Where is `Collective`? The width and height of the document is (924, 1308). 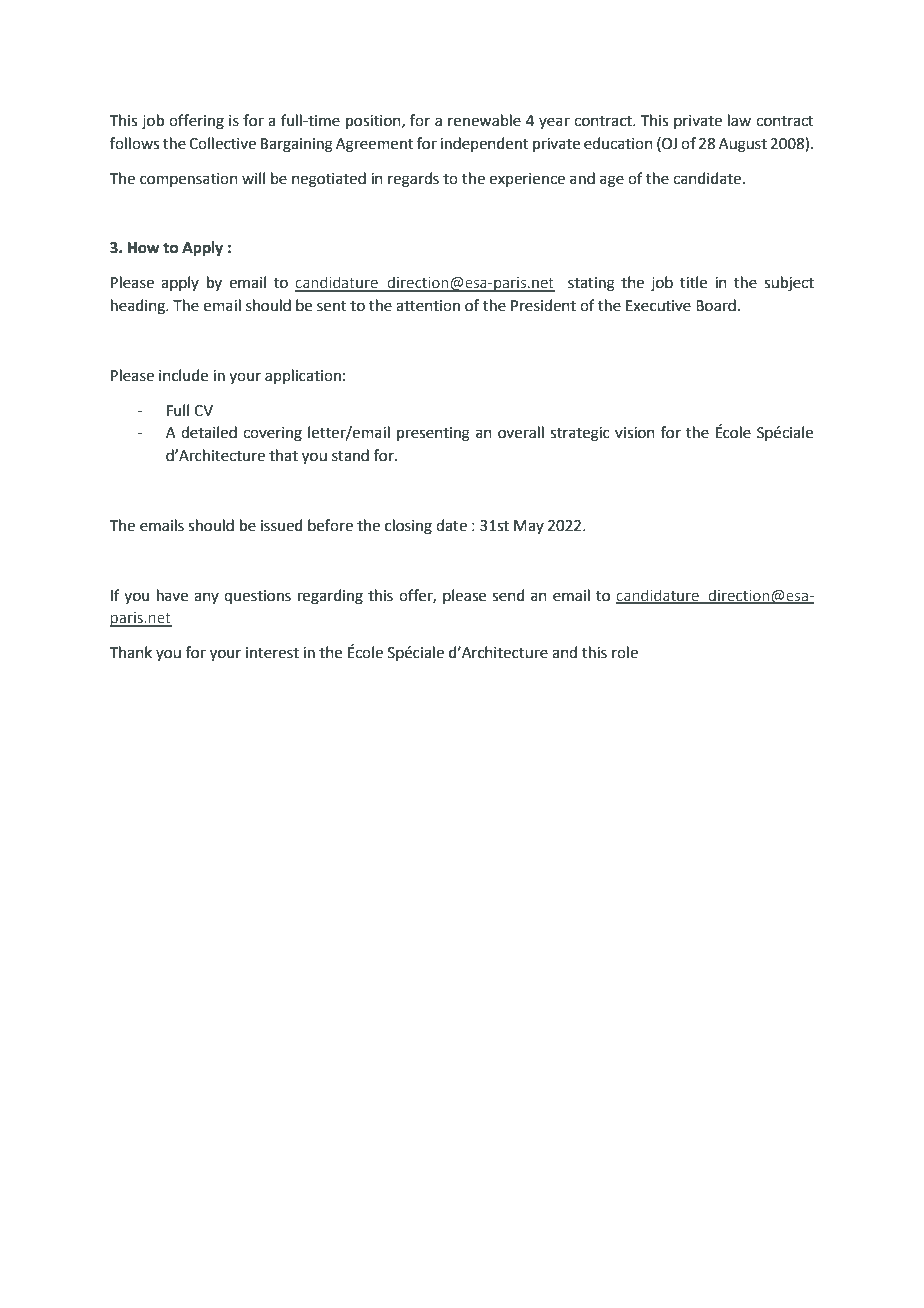 Collective is located at coordinates (222, 143).
